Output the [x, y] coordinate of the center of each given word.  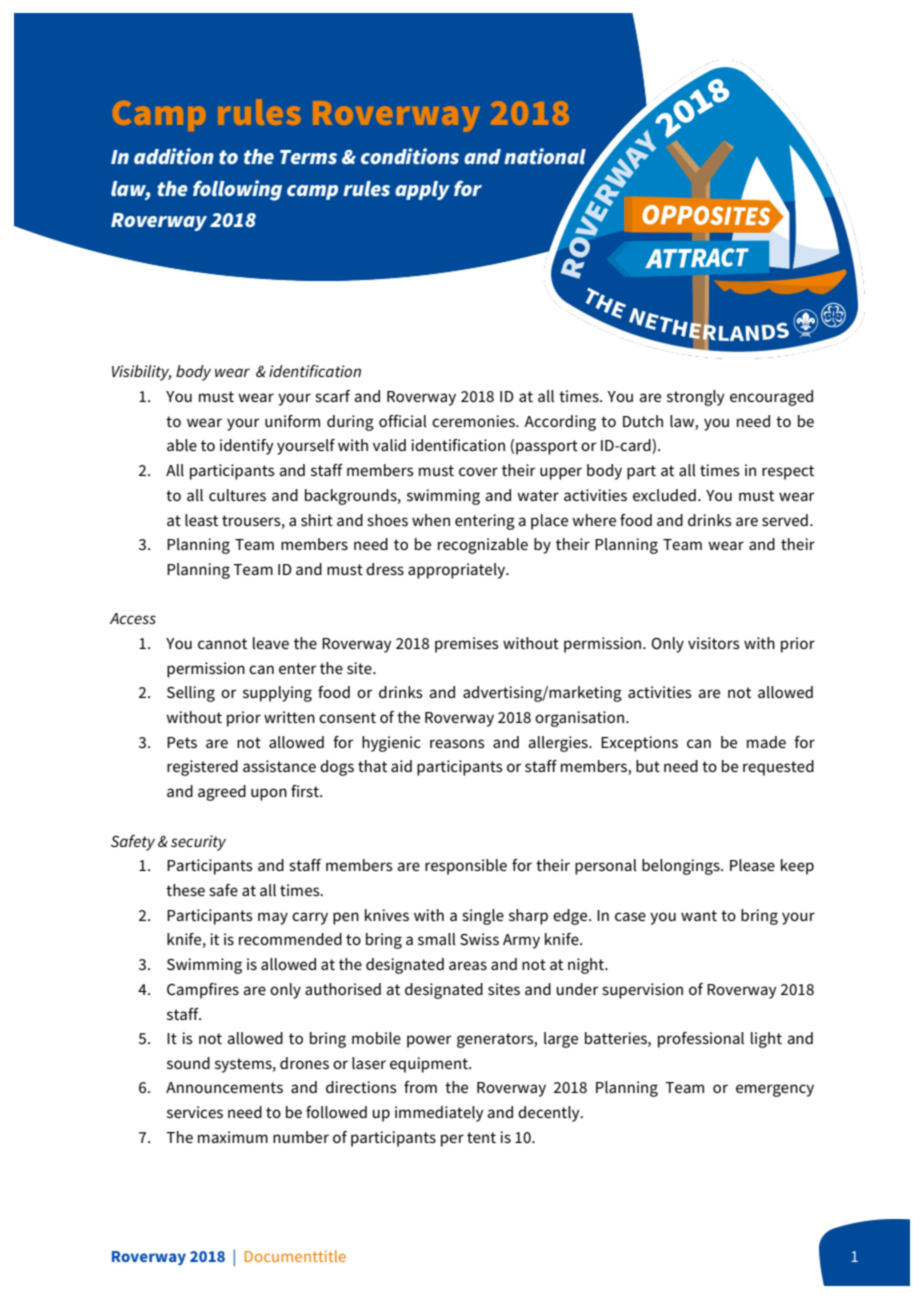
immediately [439, 1114]
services [195, 1112]
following [237, 190]
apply [422, 190]
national [545, 156]
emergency [775, 1090]
